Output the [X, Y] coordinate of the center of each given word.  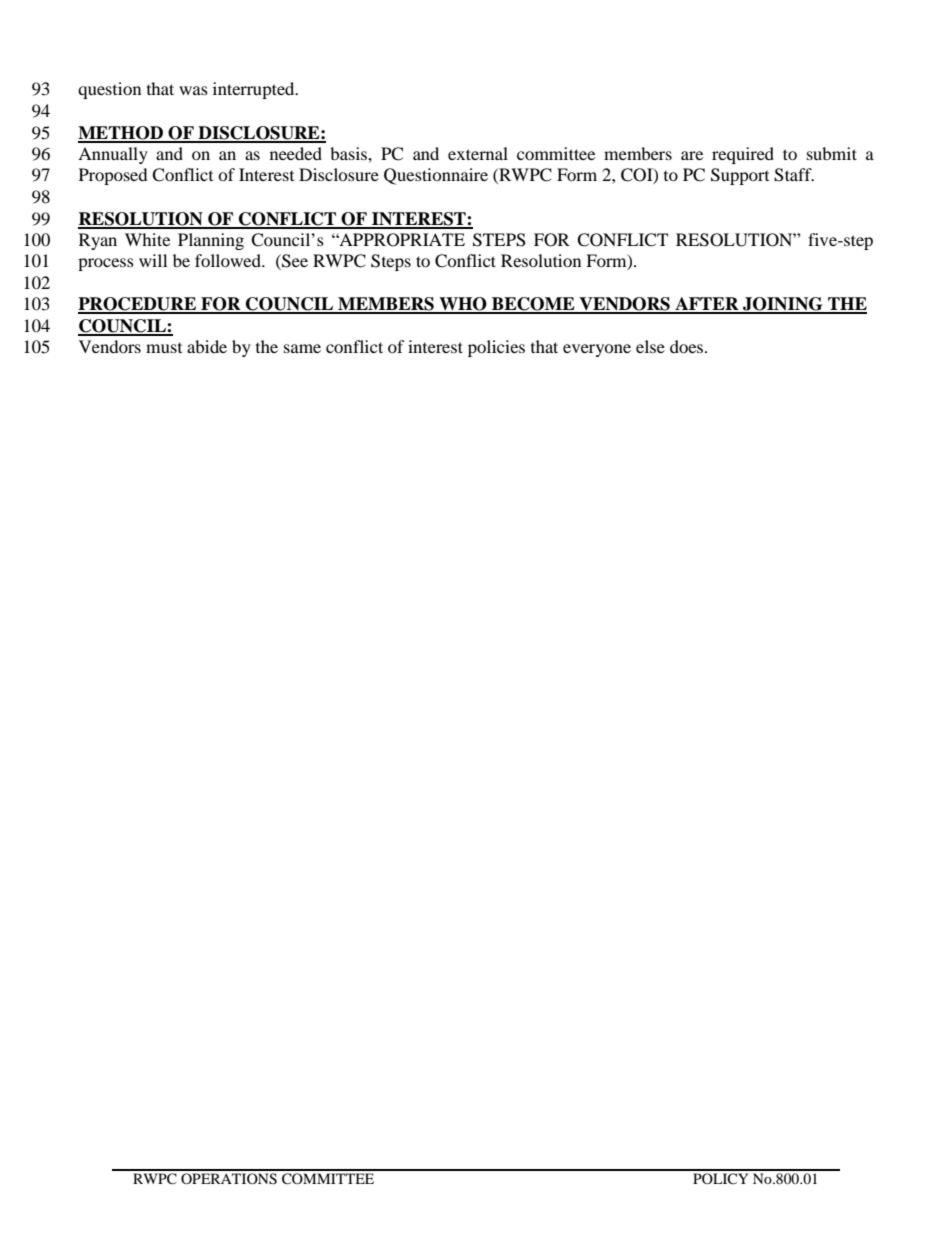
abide [207, 346]
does [688, 346]
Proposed [113, 176]
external [478, 153]
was [193, 90]
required [743, 155]
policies [496, 348]
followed [229, 260]
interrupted [255, 90]
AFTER [707, 305]
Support [740, 176]
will [153, 260]
